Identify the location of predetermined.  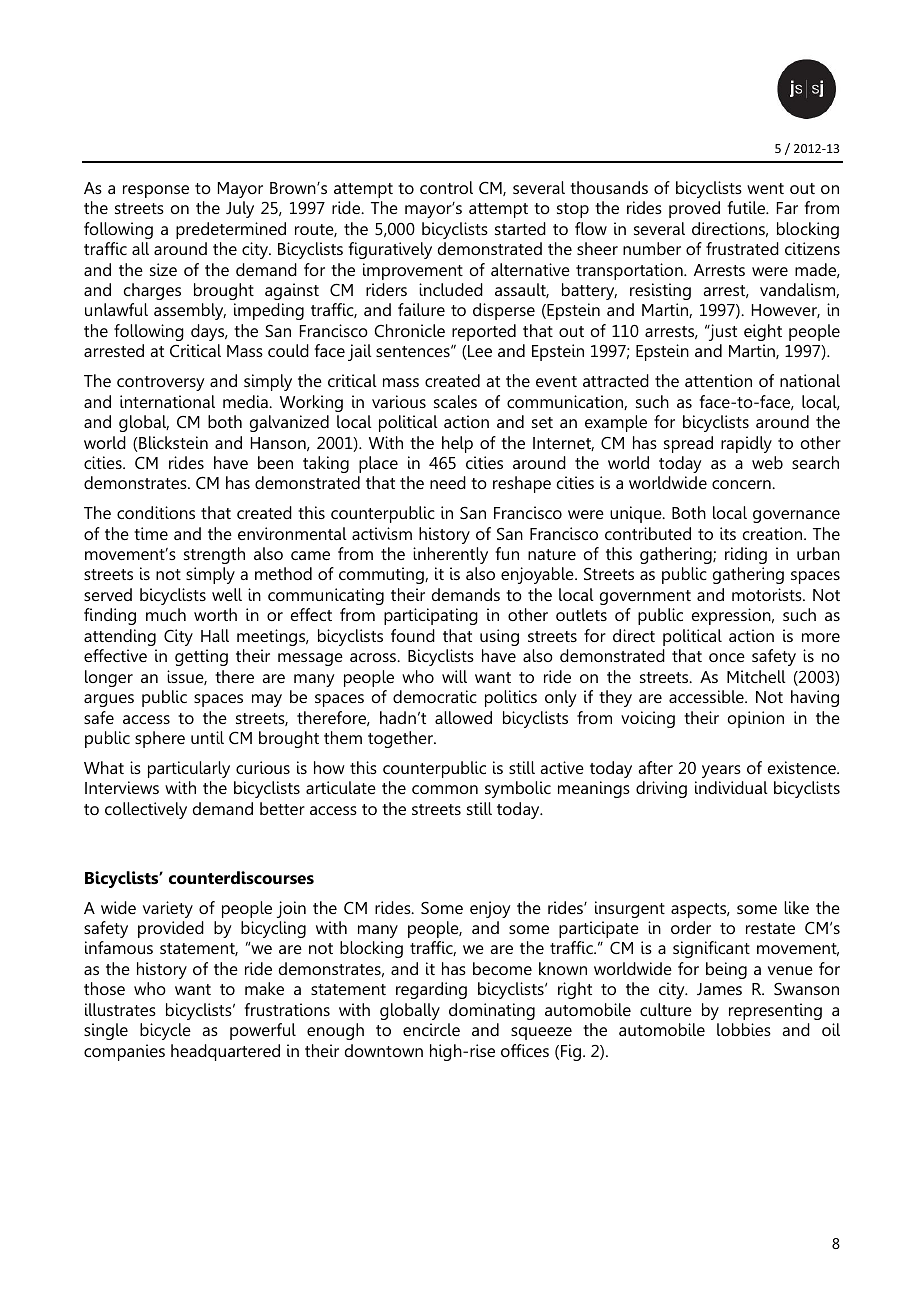
(231, 230).
